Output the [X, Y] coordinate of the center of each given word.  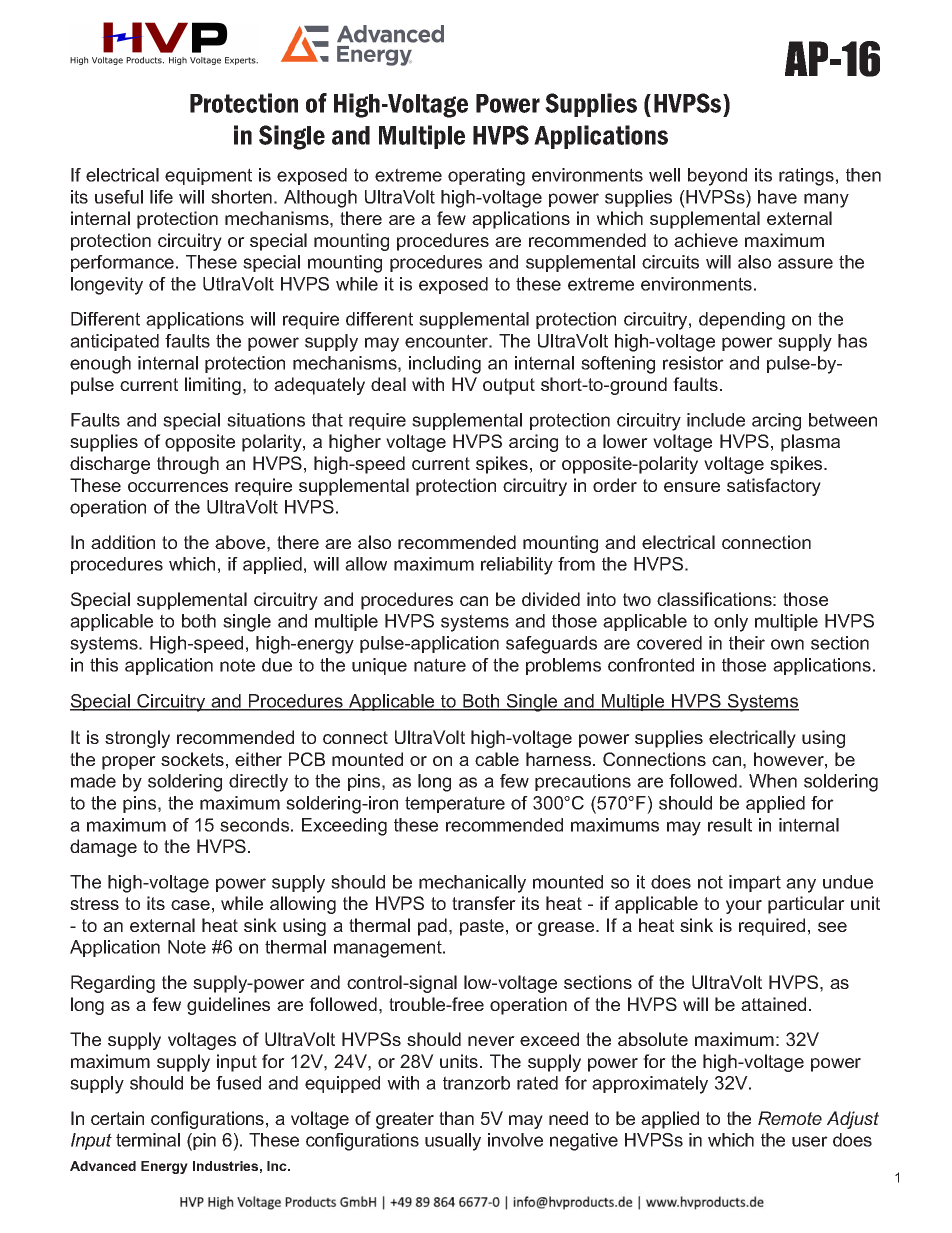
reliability [517, 566]
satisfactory [774, 487]
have [777, 197]
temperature [455, 804]
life [161, 197]
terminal [148, 1140]
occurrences [178, 487]
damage [103, 848]
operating [486, 177]
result [730, 825]
